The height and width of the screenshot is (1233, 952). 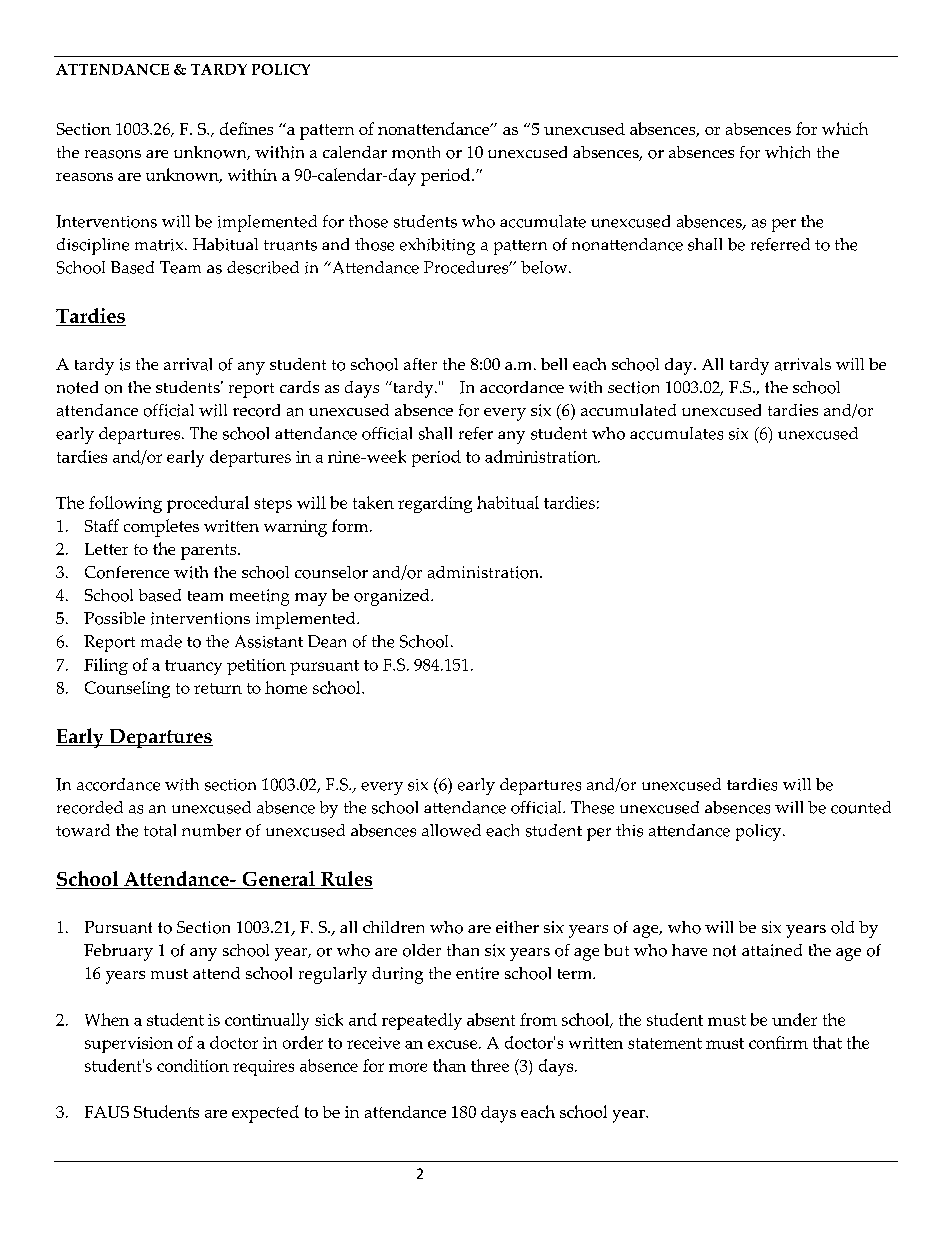 What do you see at coordinates (193, 1065) in the screenshot?
I see `condition` at bounding box center [193, 1065].
